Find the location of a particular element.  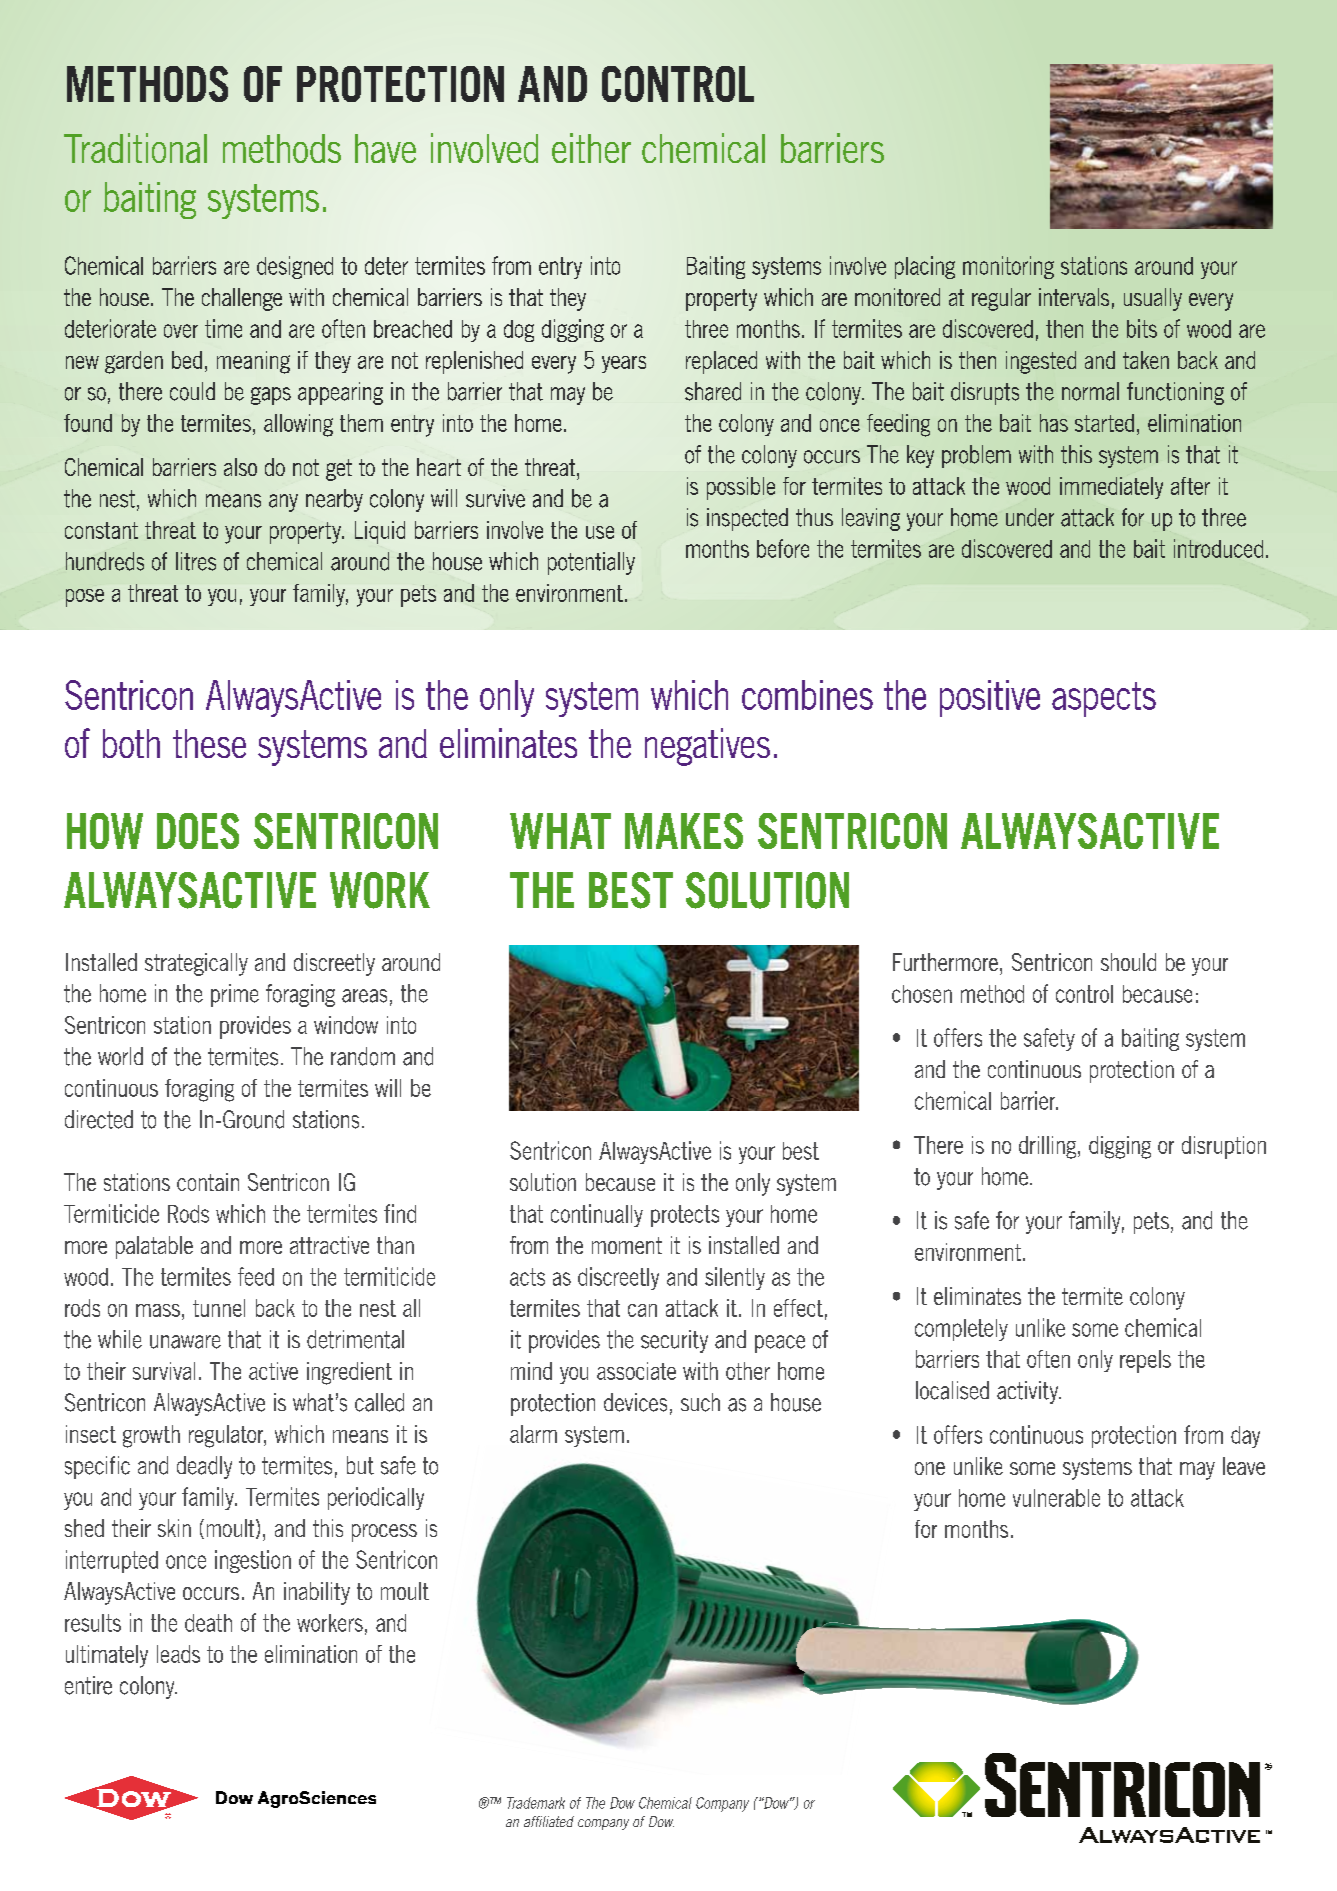

vulnerable is located at coordinates (1056, 1498).
